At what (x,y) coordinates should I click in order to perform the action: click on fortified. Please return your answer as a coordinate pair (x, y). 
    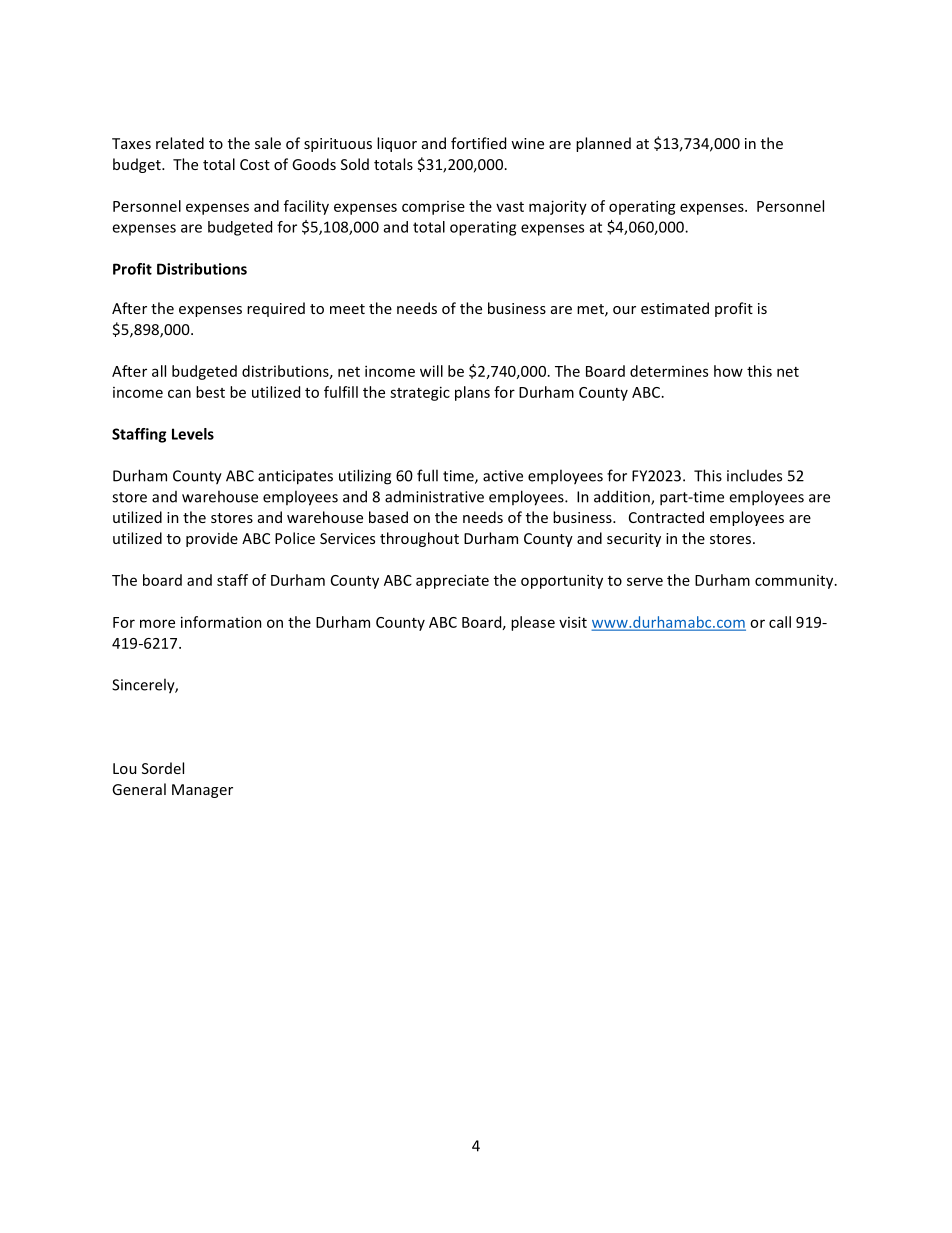
    Looking at the image, I should click on (478, 143).
